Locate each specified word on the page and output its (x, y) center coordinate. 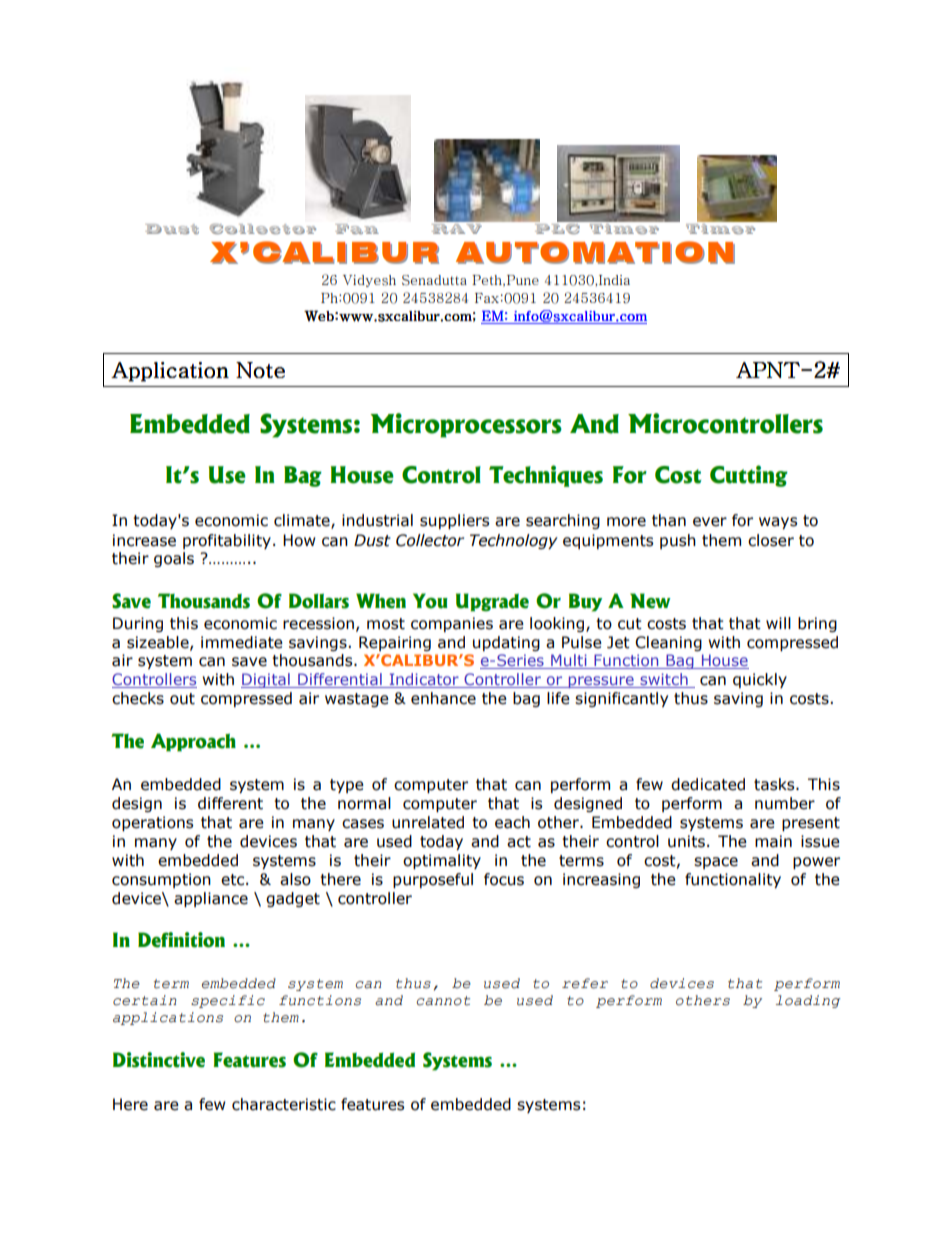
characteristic (284, 1104)
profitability (227, 541)
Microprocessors (466, 425)
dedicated (708, 784)
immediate (242, 642)
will (778, 623)
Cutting (749, 476)
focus (504, 879)
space (716, 863)
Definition (181, 940)
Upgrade (492, 602)
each (512, 822)
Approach (193, 742)
